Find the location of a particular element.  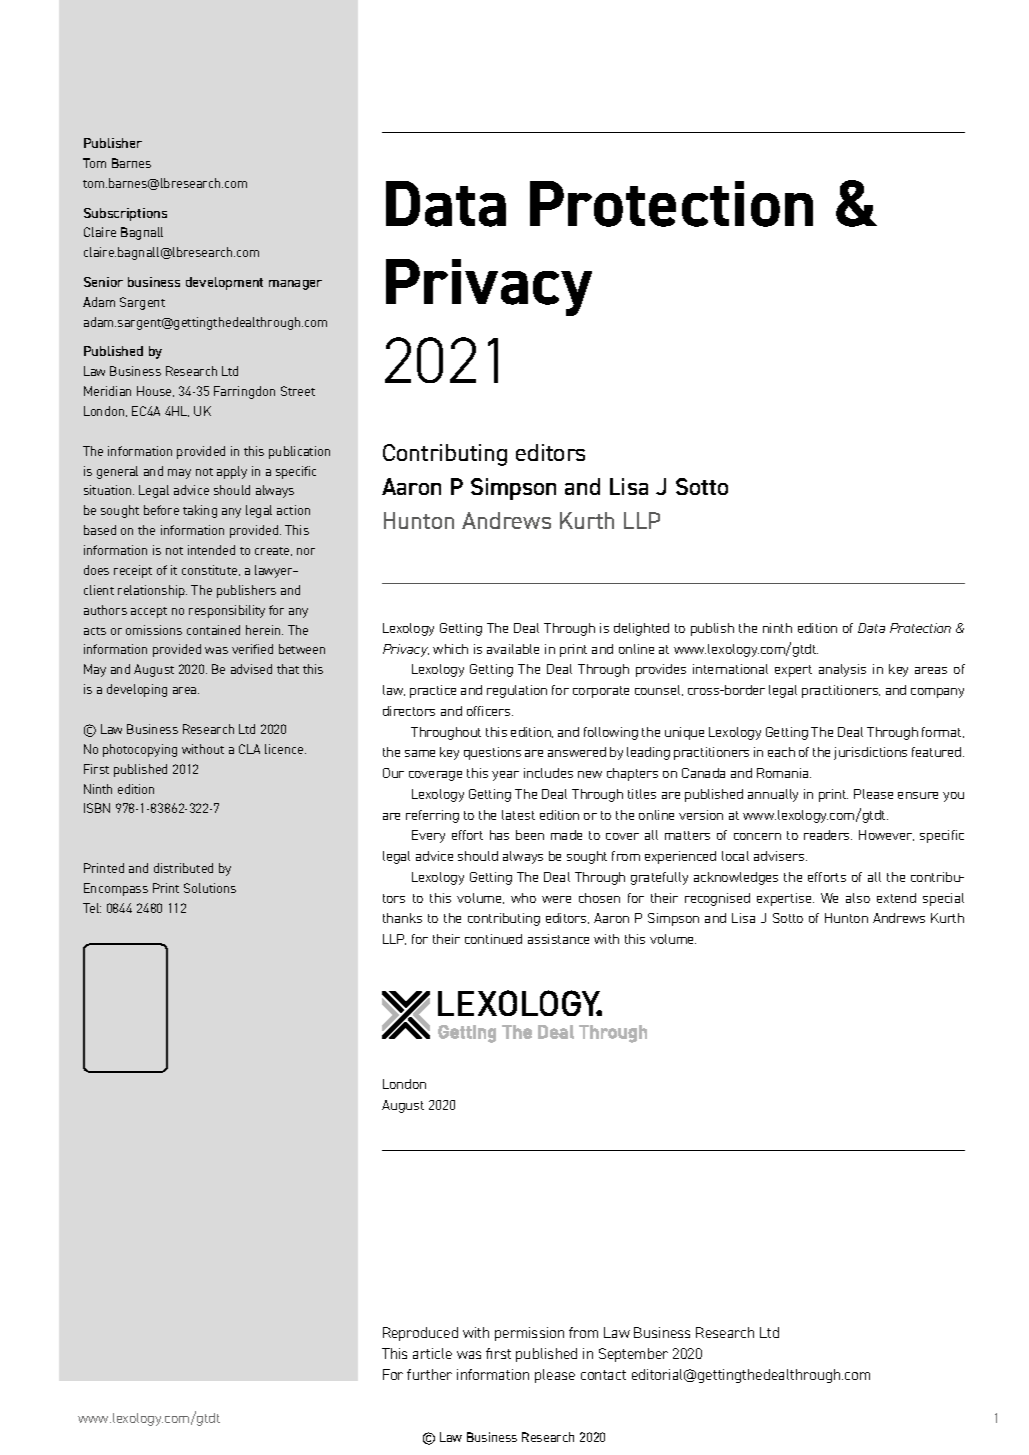

continued is located at coordinates (493, 939).
